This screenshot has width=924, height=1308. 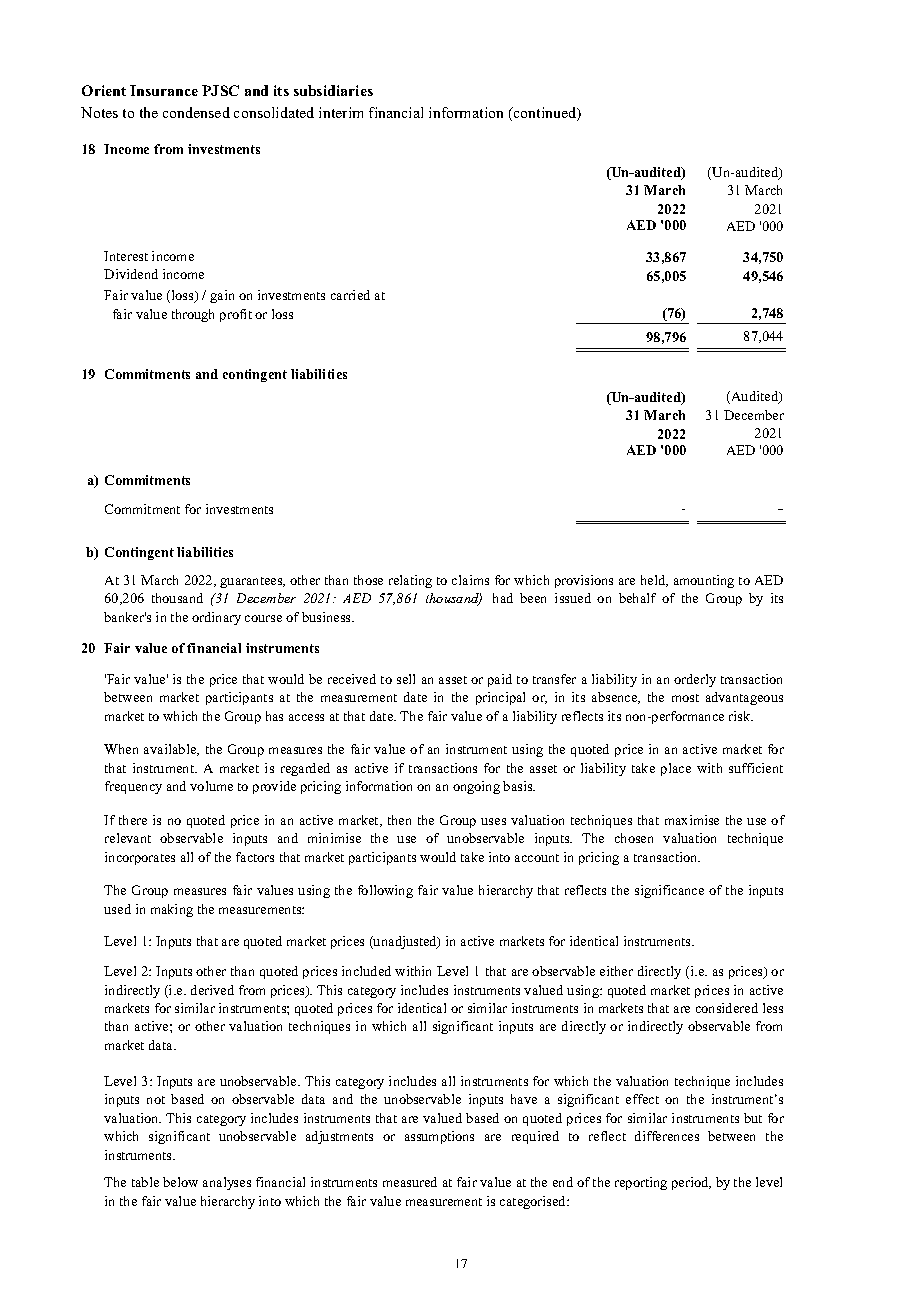 I want to click on assumptions, so click(x=439, y=1137).
